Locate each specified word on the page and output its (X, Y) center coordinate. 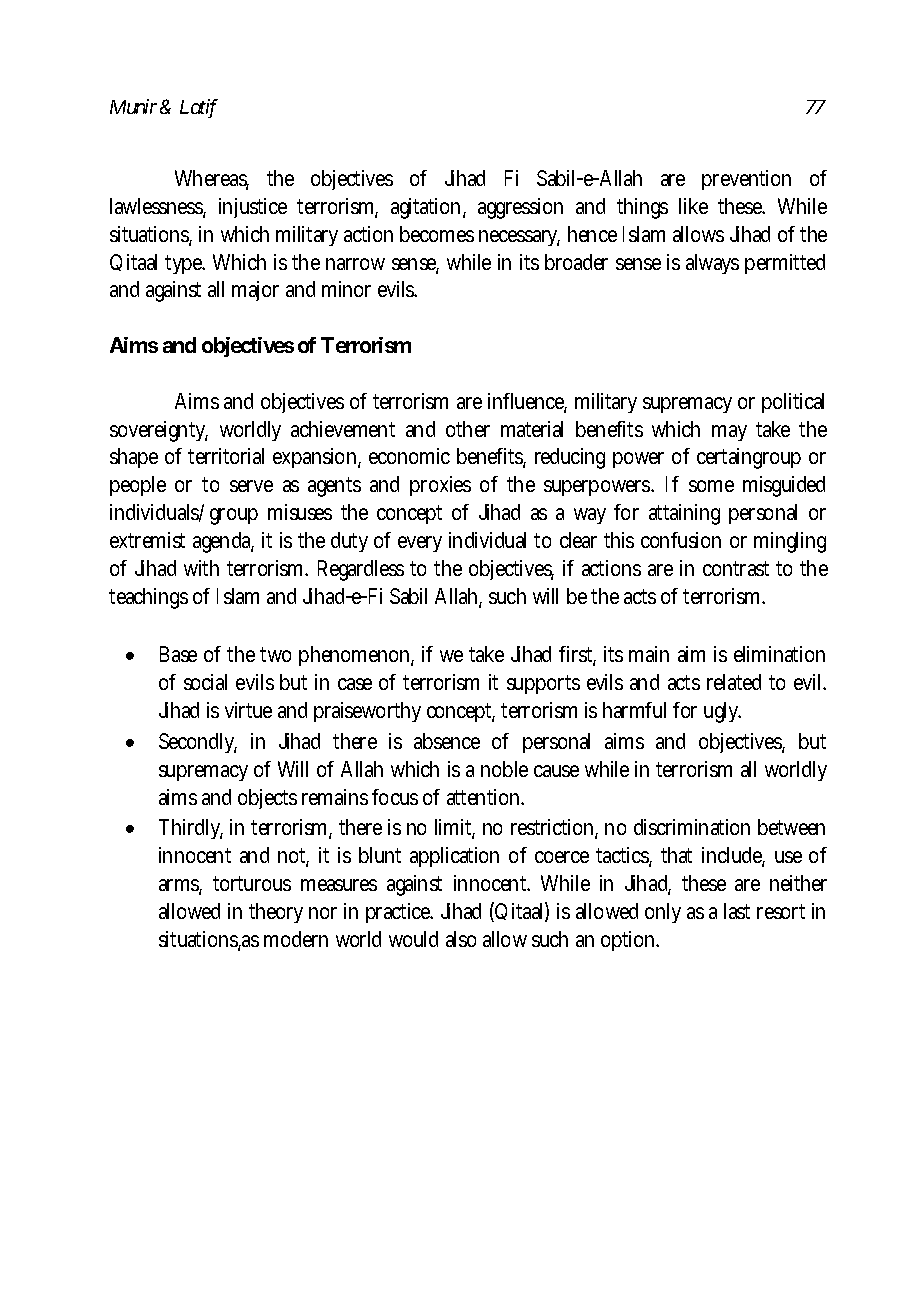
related (734, 682)
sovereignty (159, 431)
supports (543, 684)
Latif (199, 108)
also (461, 939)
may (729, 433)
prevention (746, 180)
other (468, 429)
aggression (520, 208)
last (737, 911)
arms (180, 886)
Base (178, 654)
